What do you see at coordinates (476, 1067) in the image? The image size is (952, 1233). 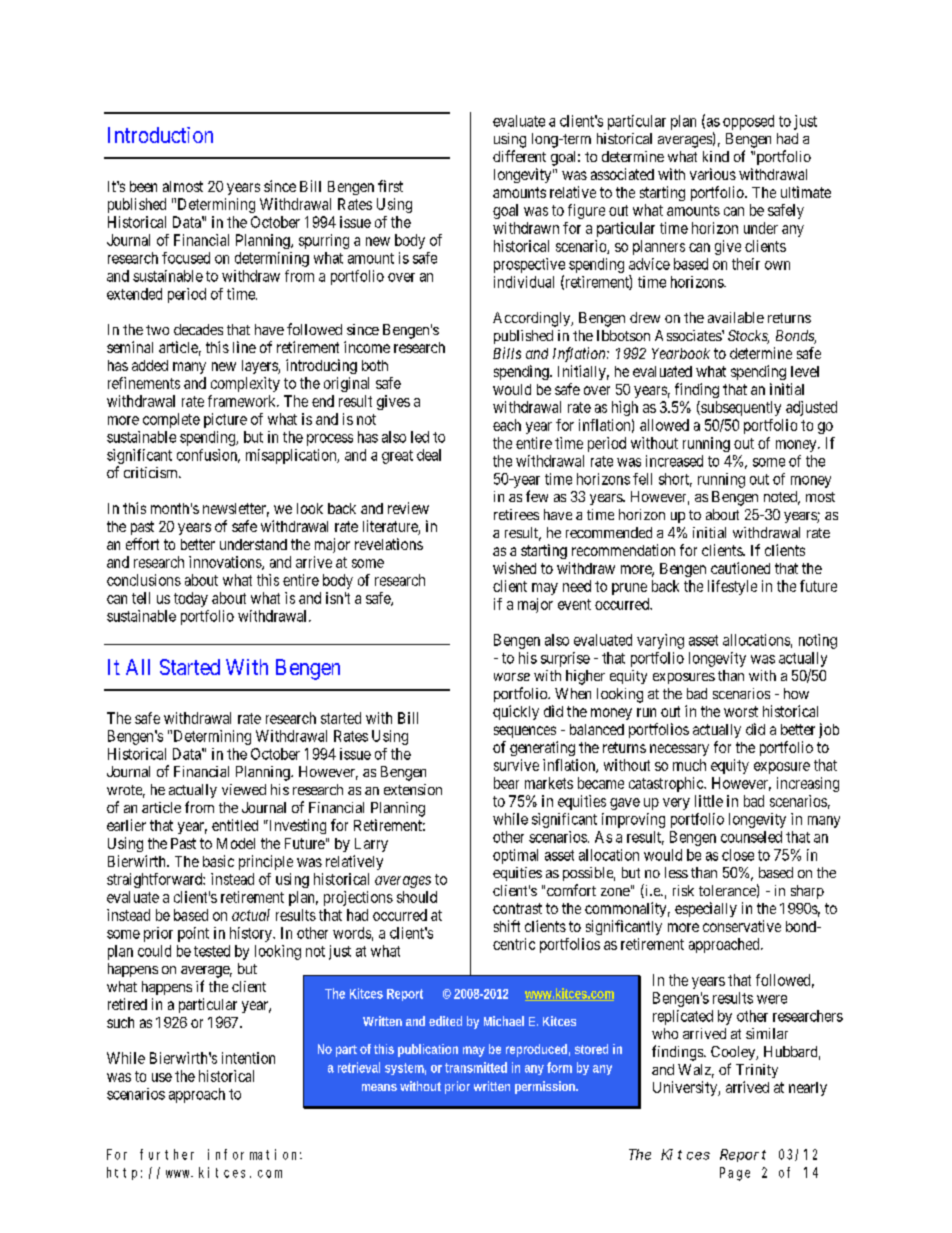 I see `transmitted` at bounding box center [476, 1067].
